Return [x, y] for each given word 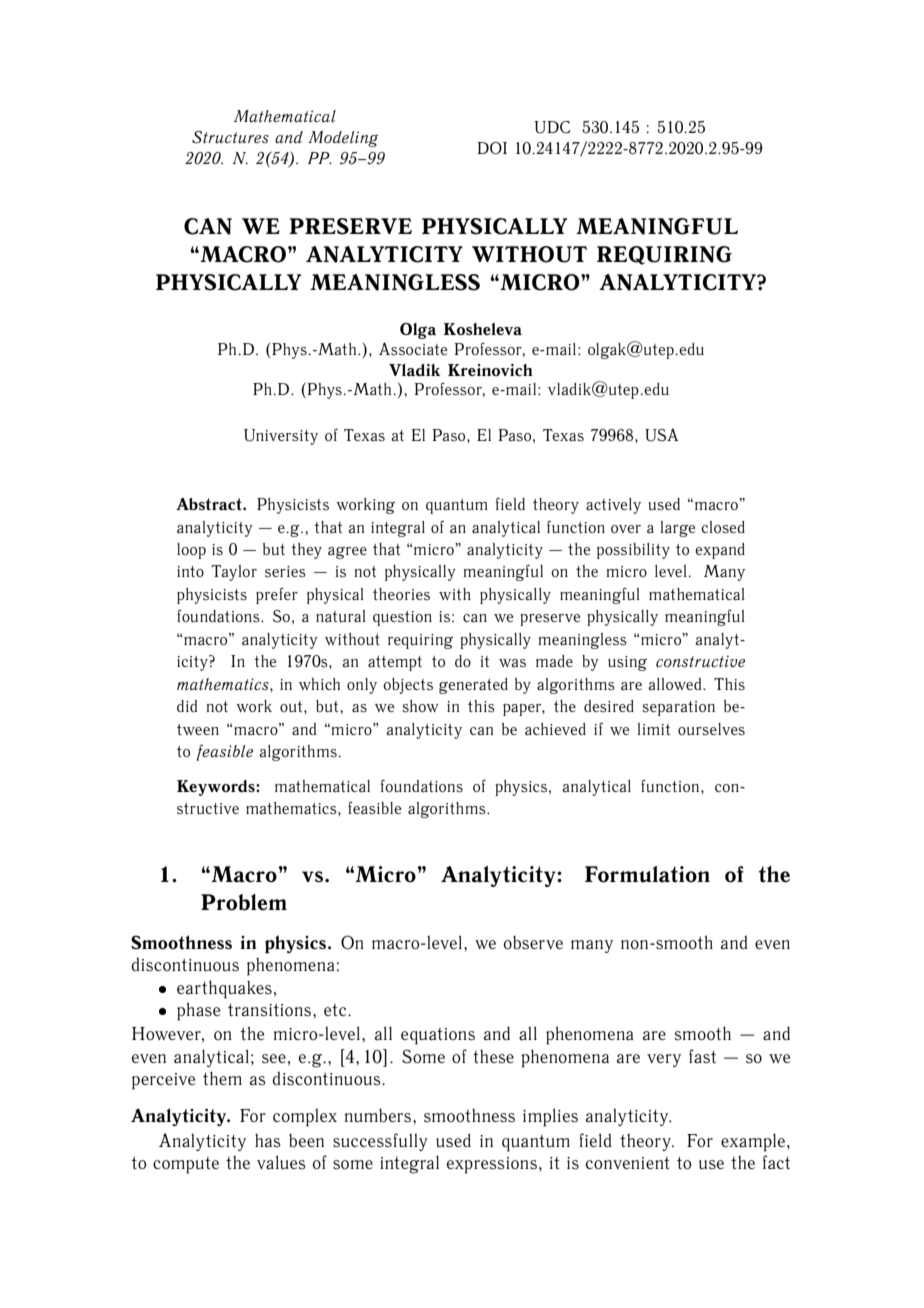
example [754, 1142]
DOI [492, 148]
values [281, 1162]
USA [662, 435]
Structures [230, 137]
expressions [492, 1165]
